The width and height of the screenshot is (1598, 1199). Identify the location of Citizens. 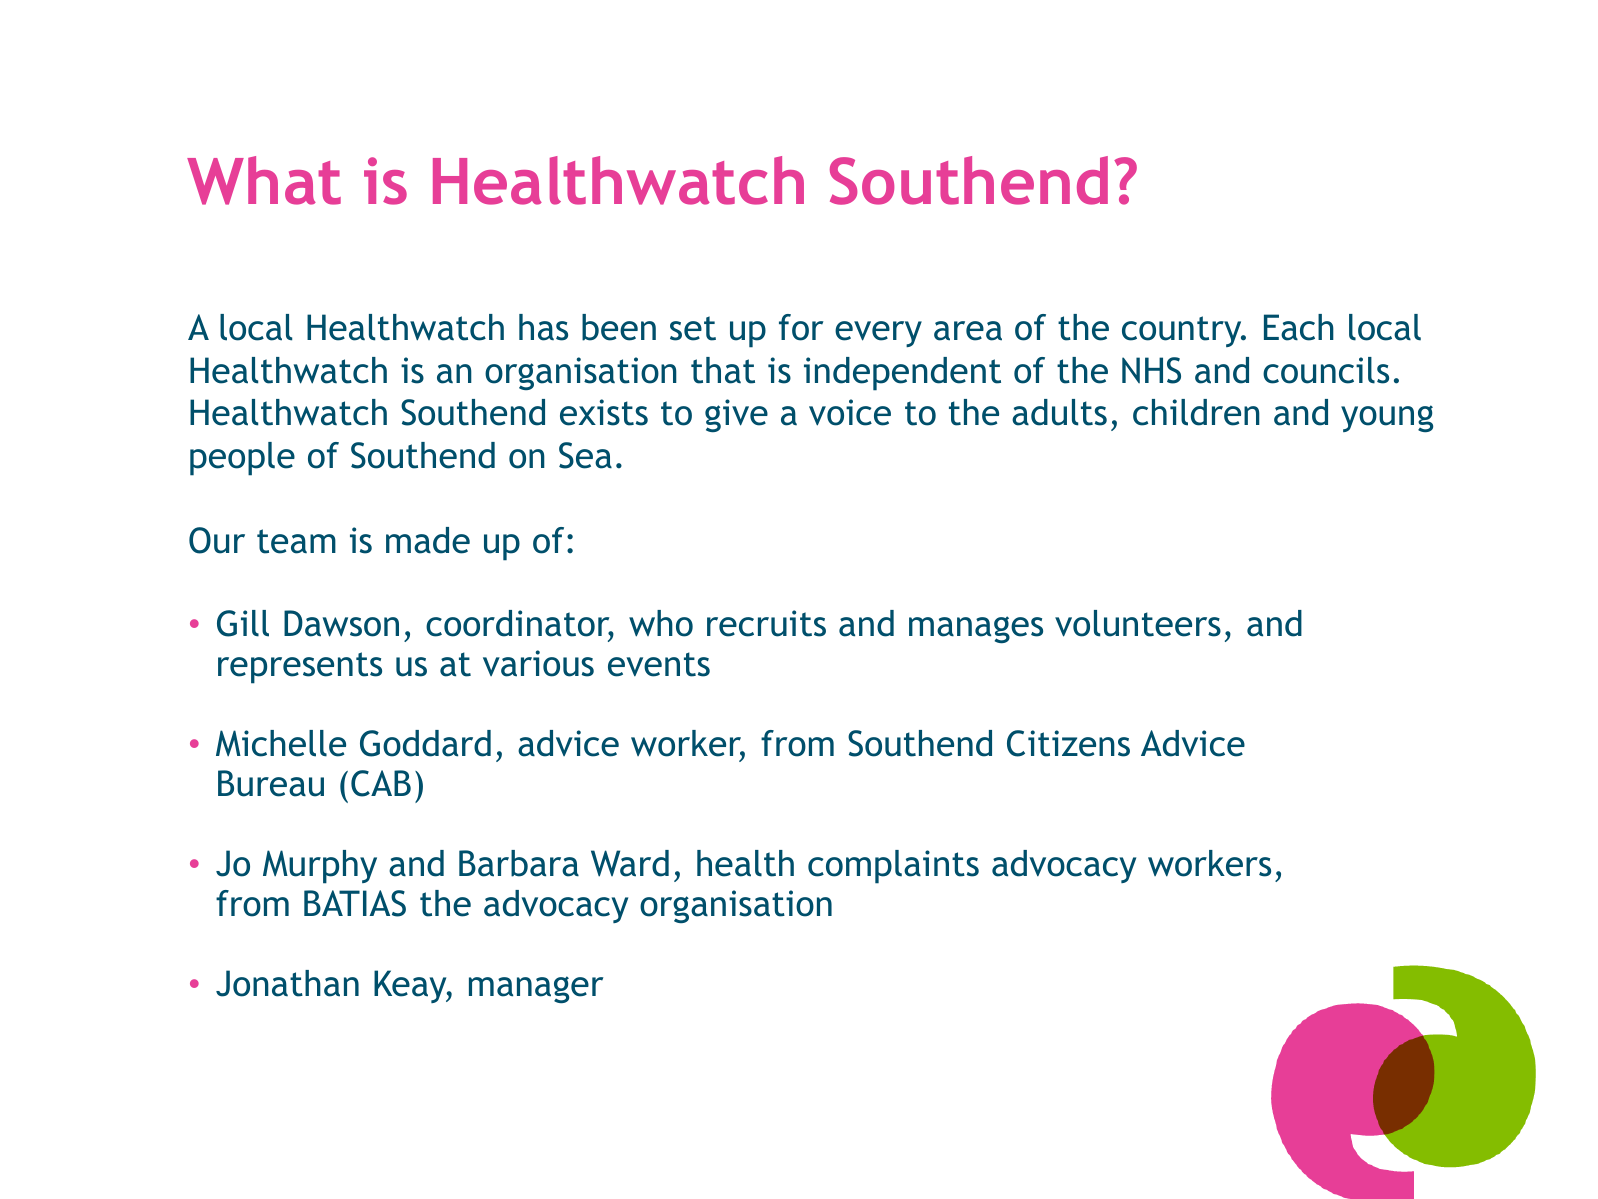
(1068, 743).
